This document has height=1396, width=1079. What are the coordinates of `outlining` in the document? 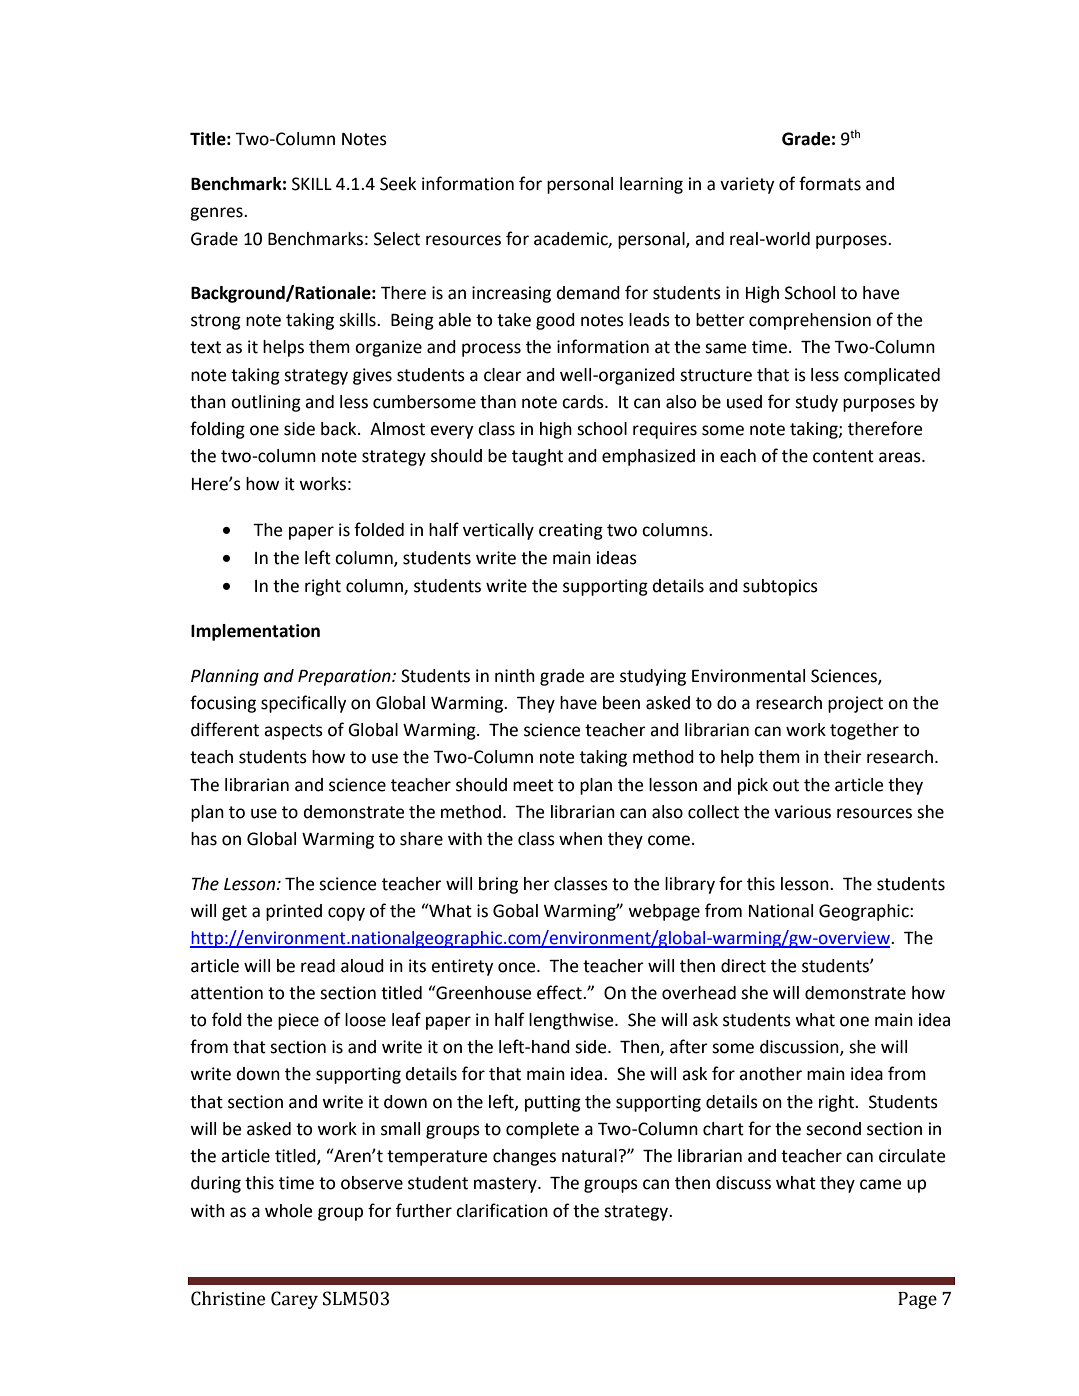 It's located at (266, 403).
